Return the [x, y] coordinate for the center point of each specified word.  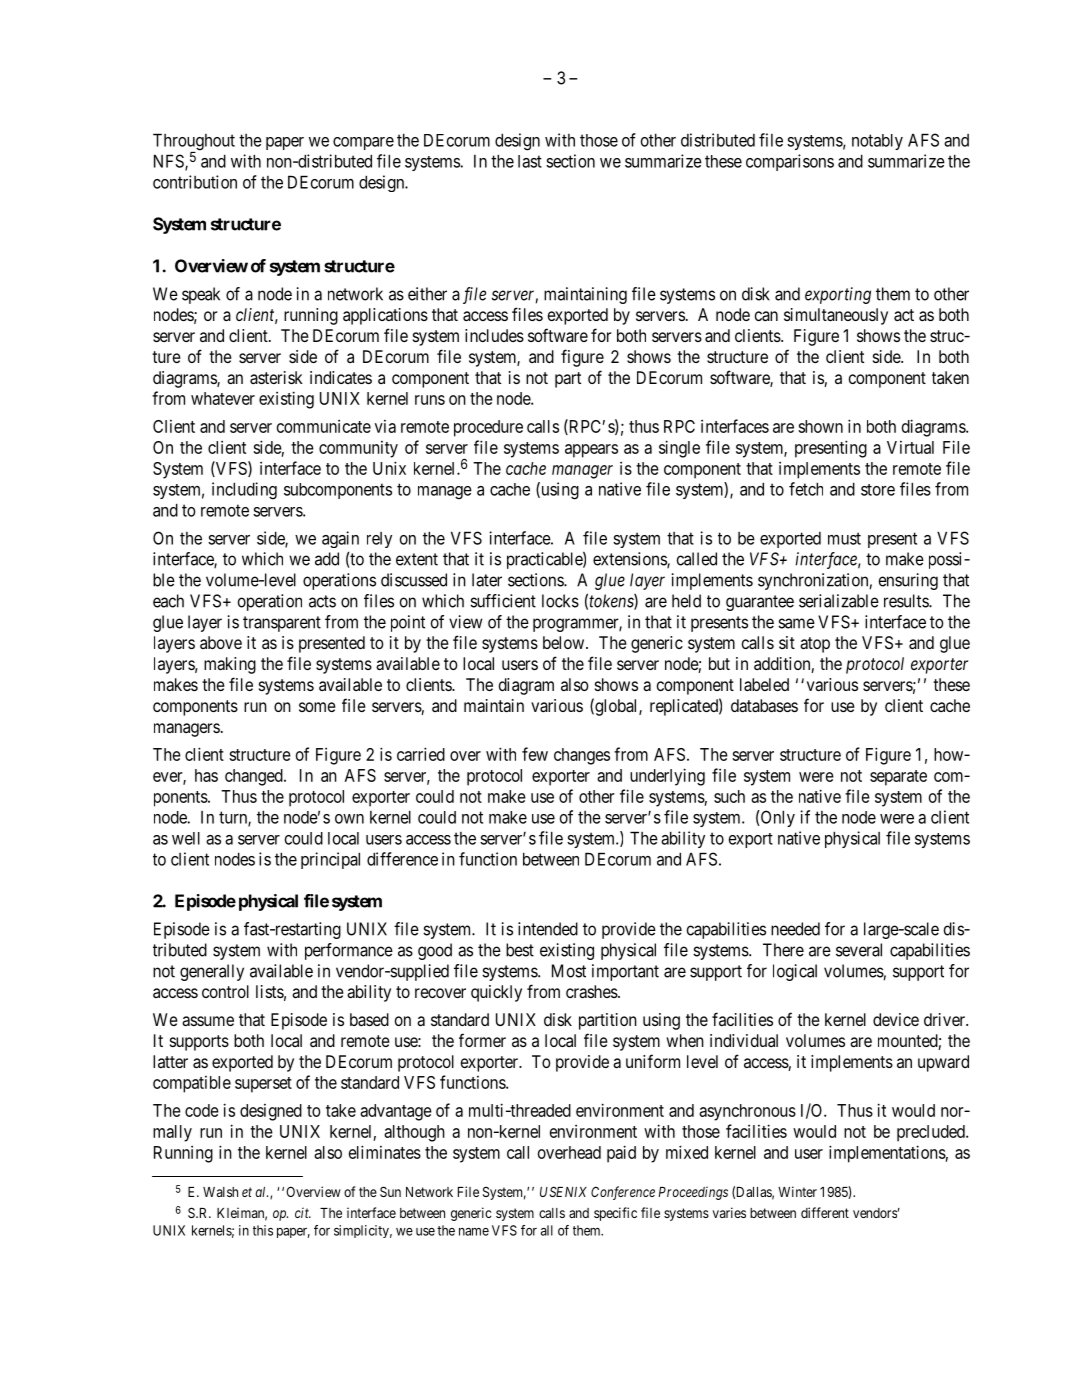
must [844, 538]
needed [795, 929]
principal [330, 860]
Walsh [220, 1192]
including [244, 491]
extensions [630, 560]
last [530, 161]
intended [548, 929]
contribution [195, 182]
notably [877, 142]
